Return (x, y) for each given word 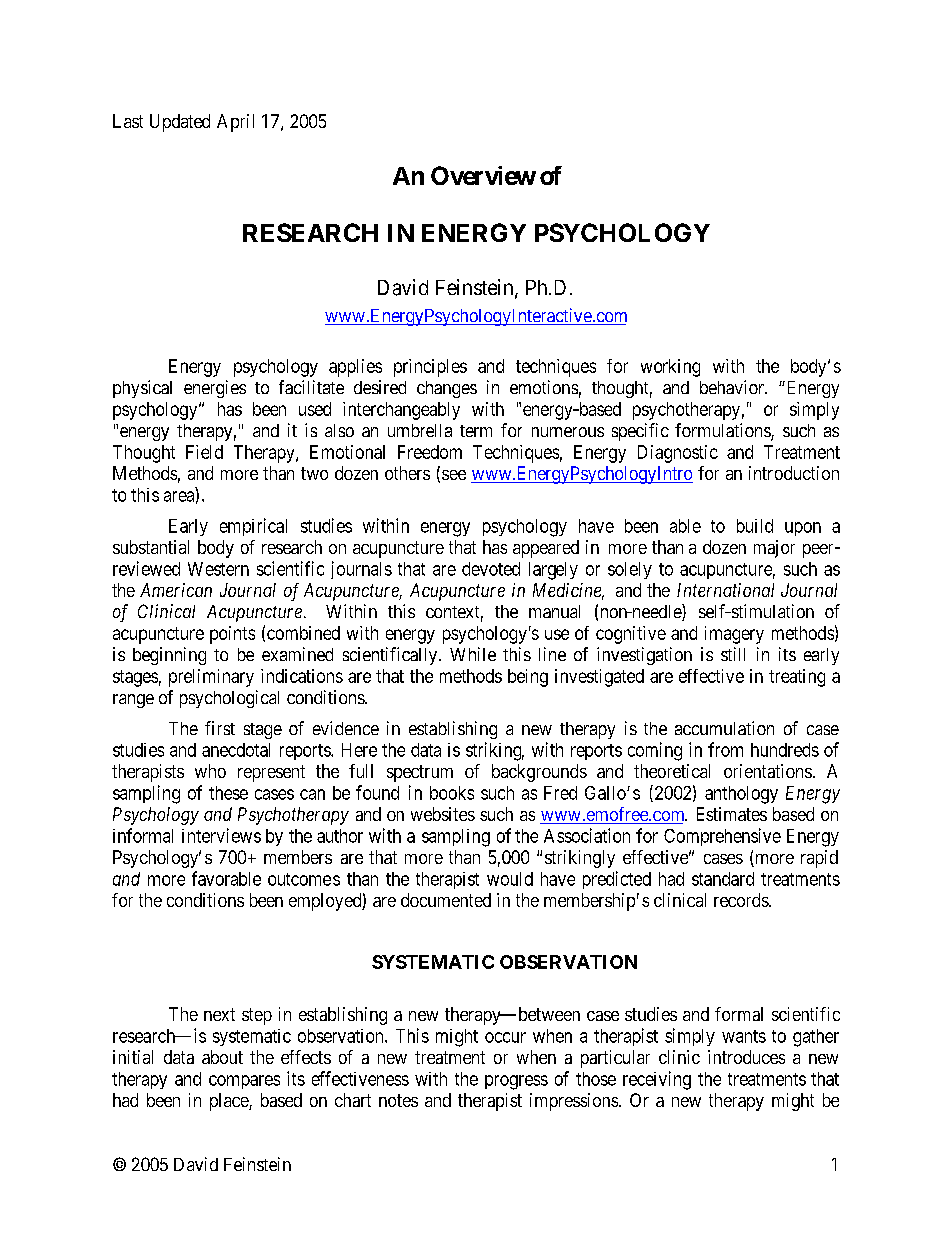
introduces (746, 1057)
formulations (723, 431)
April (235, 123)
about (222, 1057)
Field (204, 452)
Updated (180, 123)
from (725, 749)
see (454, 475)
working (670, 368)
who (210, 771)
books (452, 793)
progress (516, 1082)
